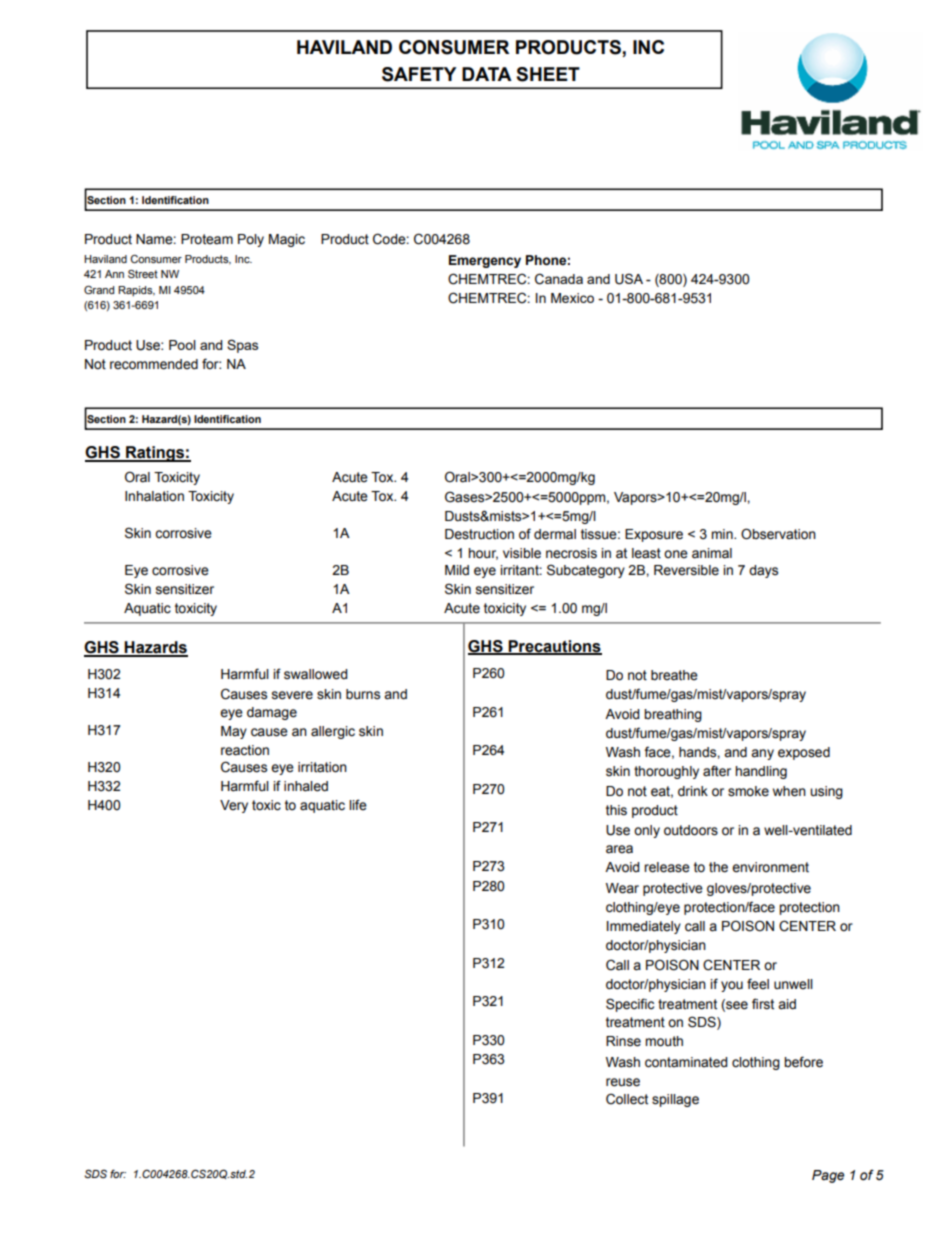 Image resolution: width=952 pixels, height=1233 pixels. What do you see at coordinates (251, 240) in the screenshot?
I see `Poly` at bounding box center [251, 240].
